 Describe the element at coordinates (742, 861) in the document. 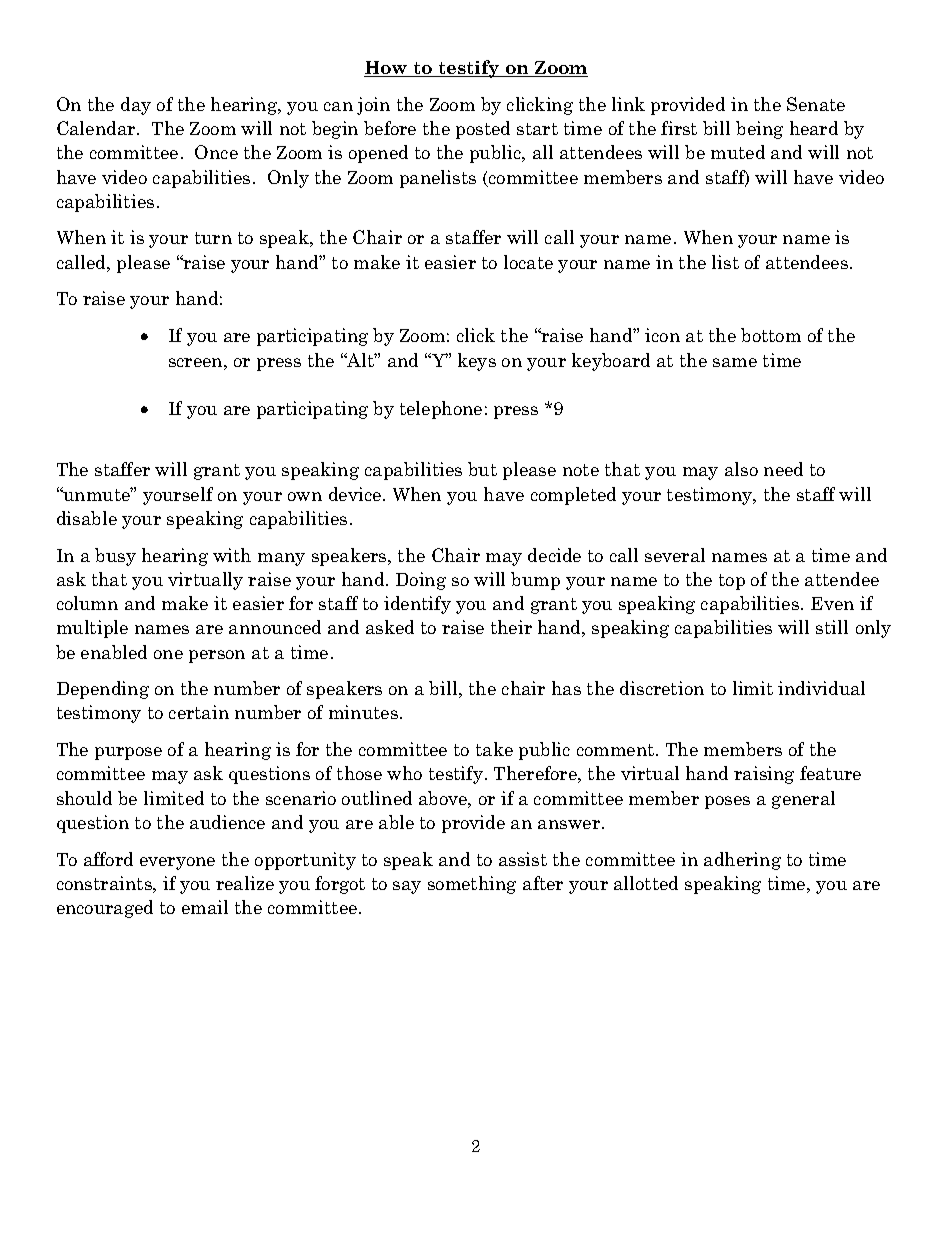

I see `adhering` at that location.
